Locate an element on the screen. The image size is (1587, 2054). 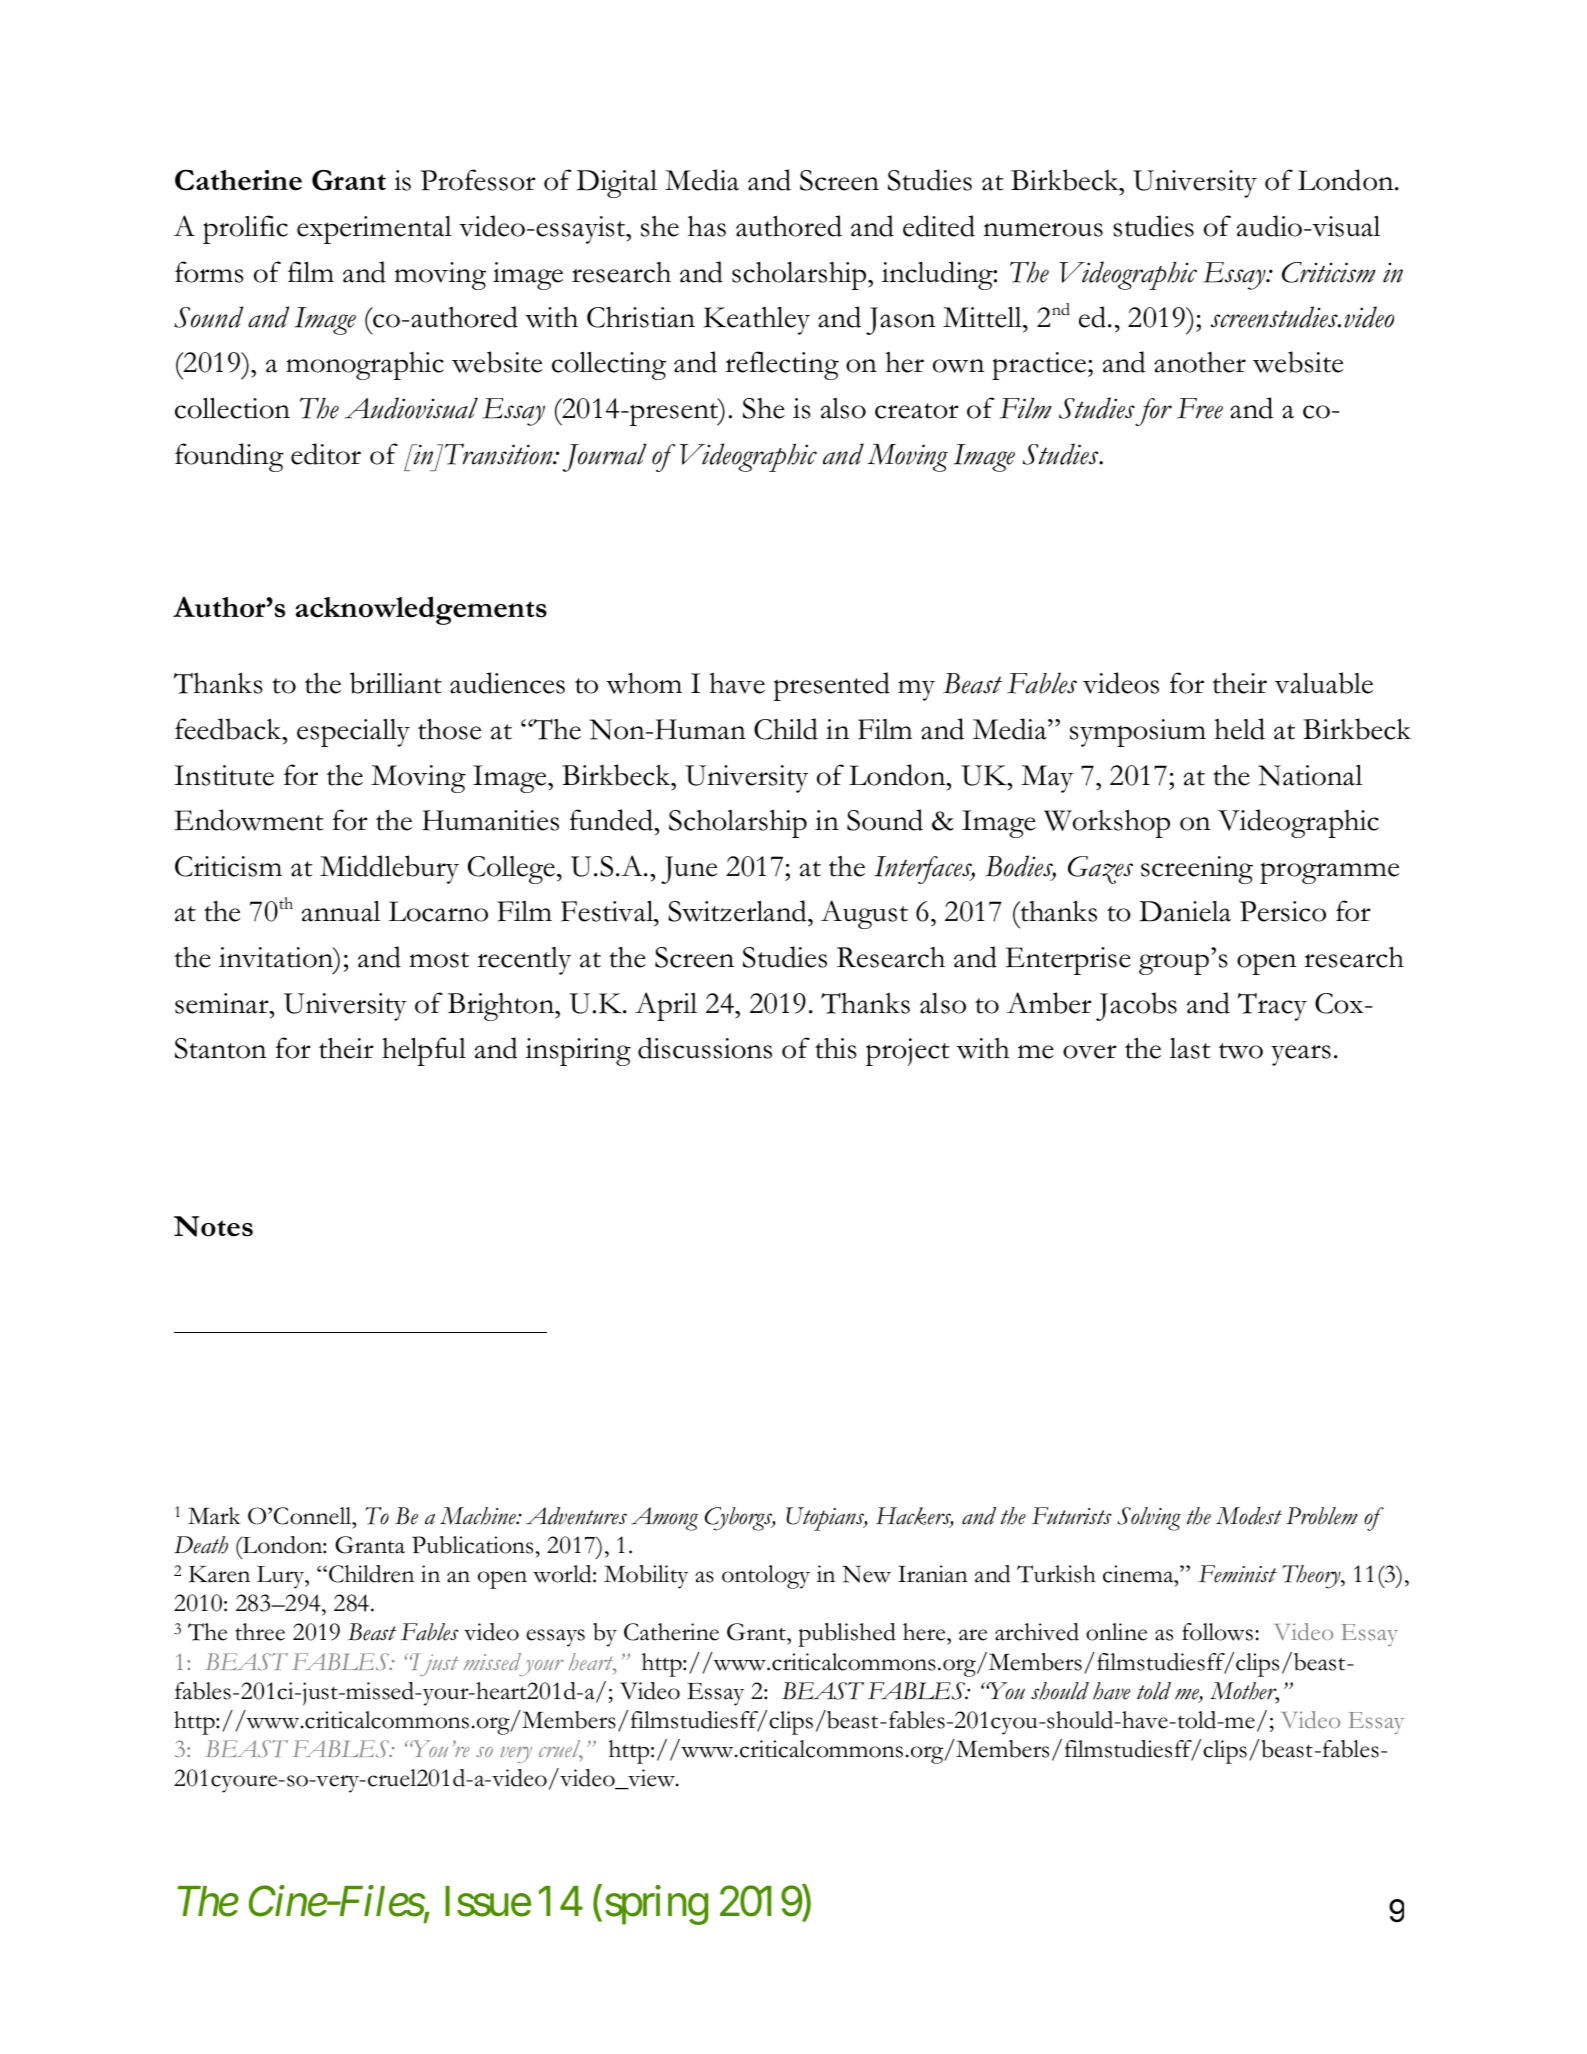
annual is located at coordinates (341, 911).
